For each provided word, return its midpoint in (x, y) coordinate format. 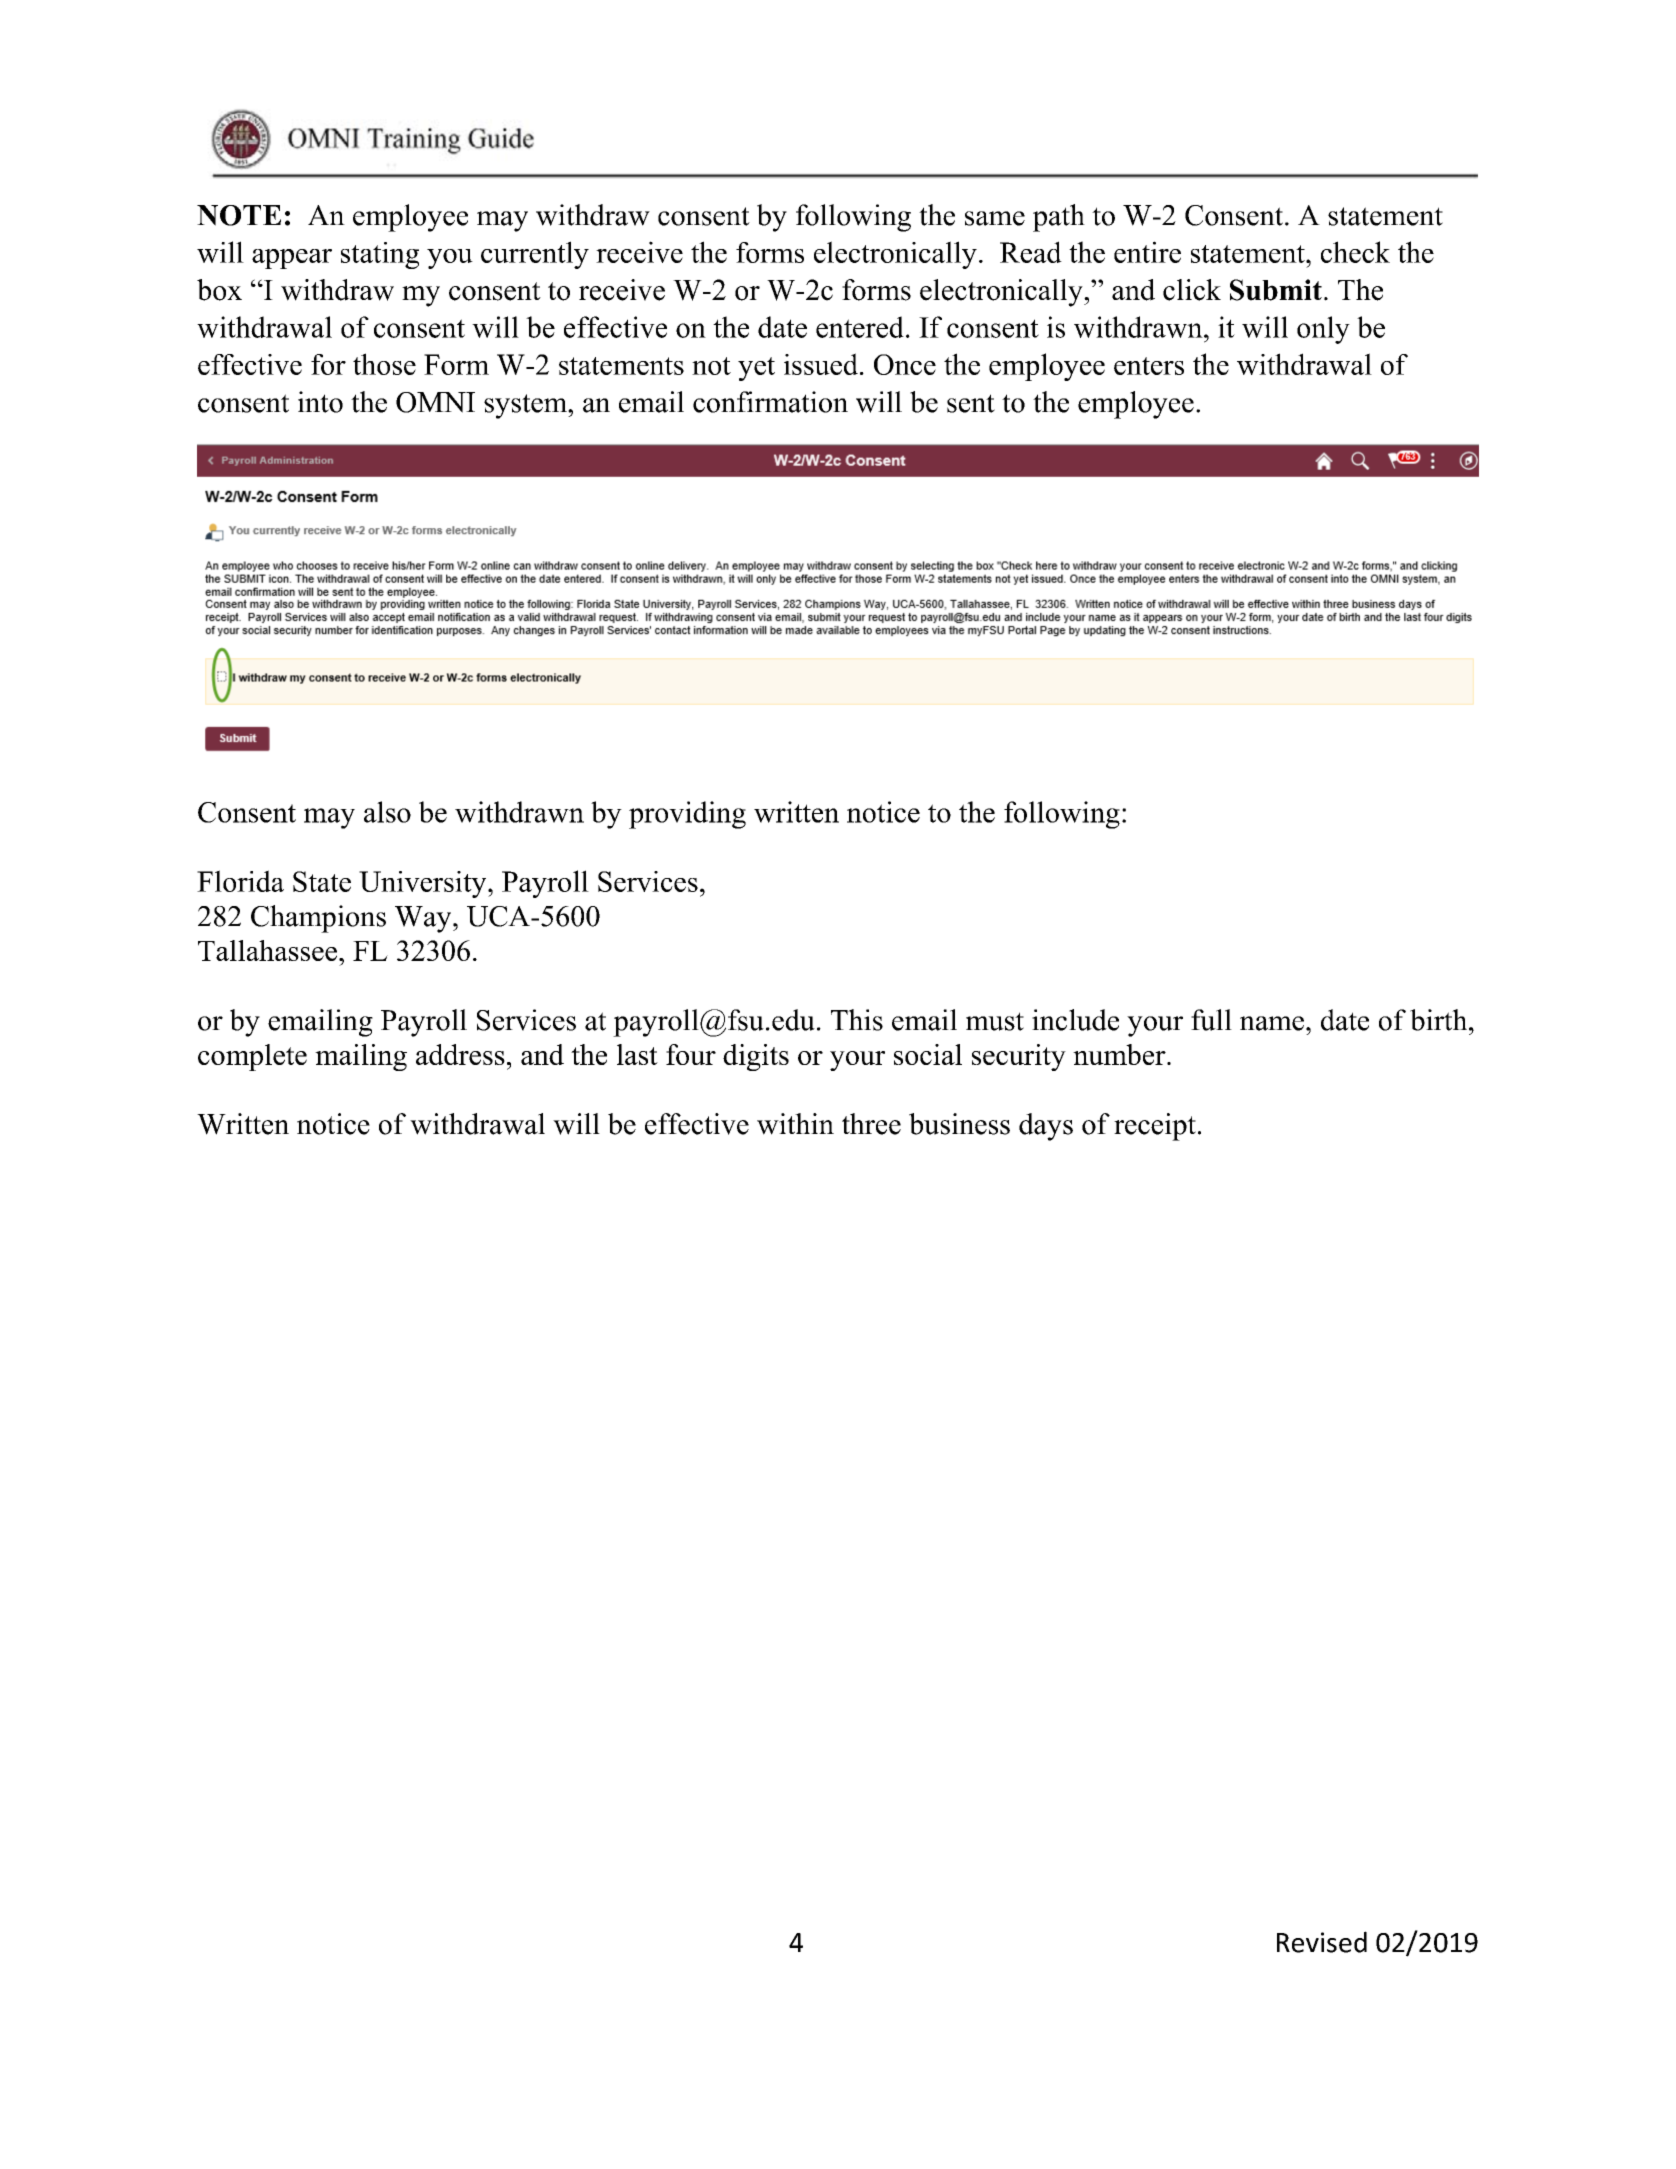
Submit (1276, 290)
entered (860, 327)
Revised (1322, 1942)
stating (380, 255)
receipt (1155, 1127)
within (795, 1124)
